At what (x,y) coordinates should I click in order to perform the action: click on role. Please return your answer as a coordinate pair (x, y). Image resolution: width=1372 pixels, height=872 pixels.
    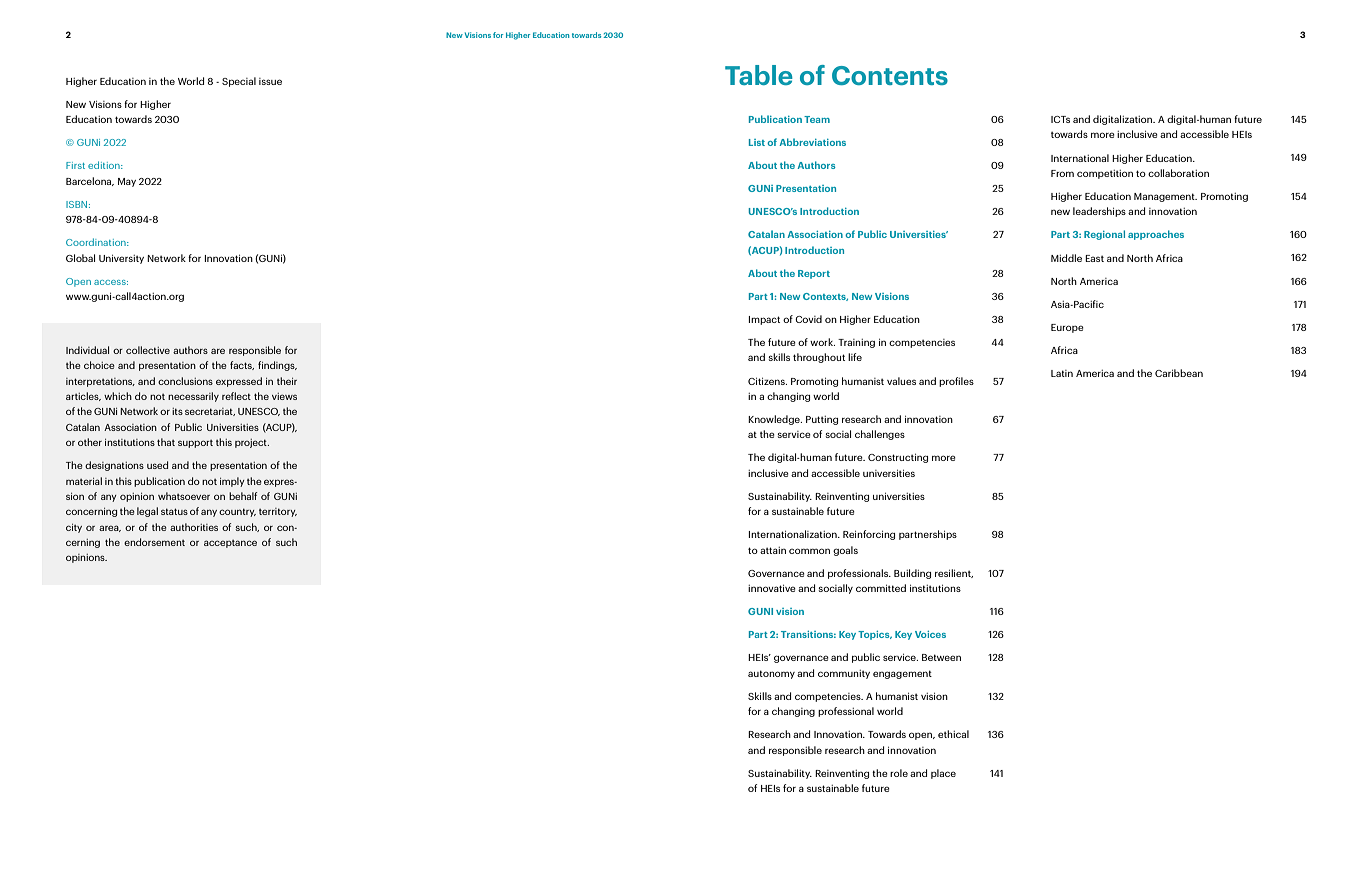
    Looking at the image, I should click on (899, 773).
